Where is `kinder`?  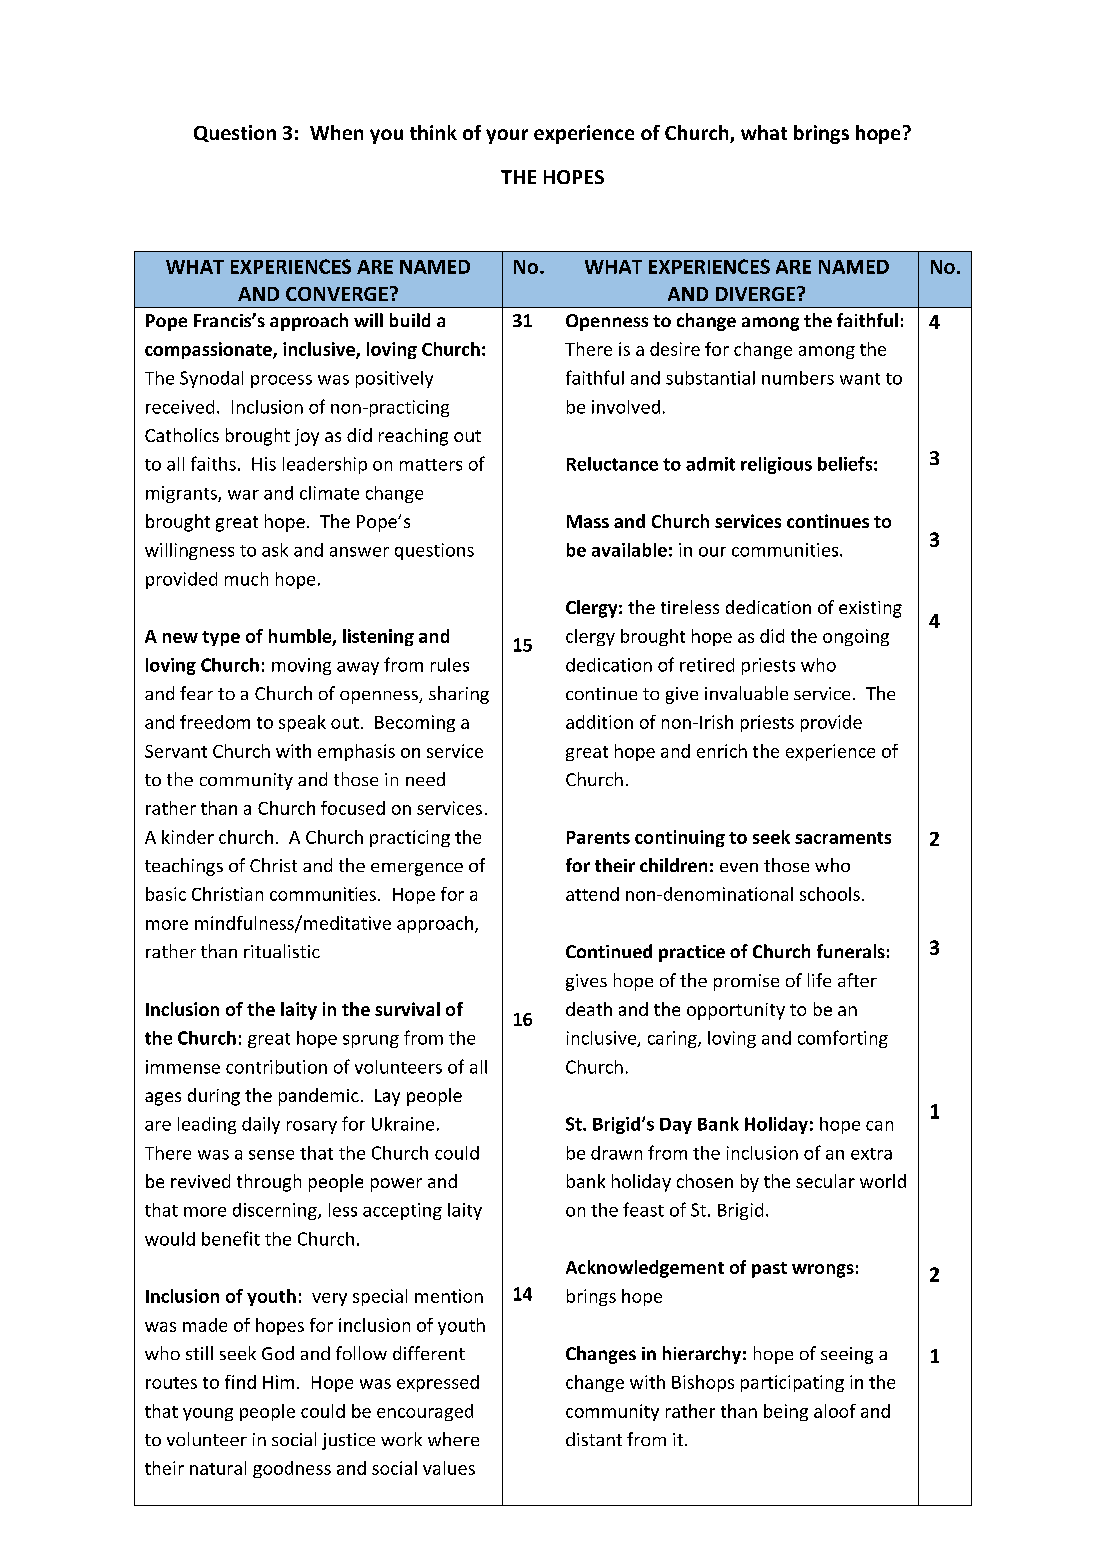 kinder is located at coordinates (188, 837).
